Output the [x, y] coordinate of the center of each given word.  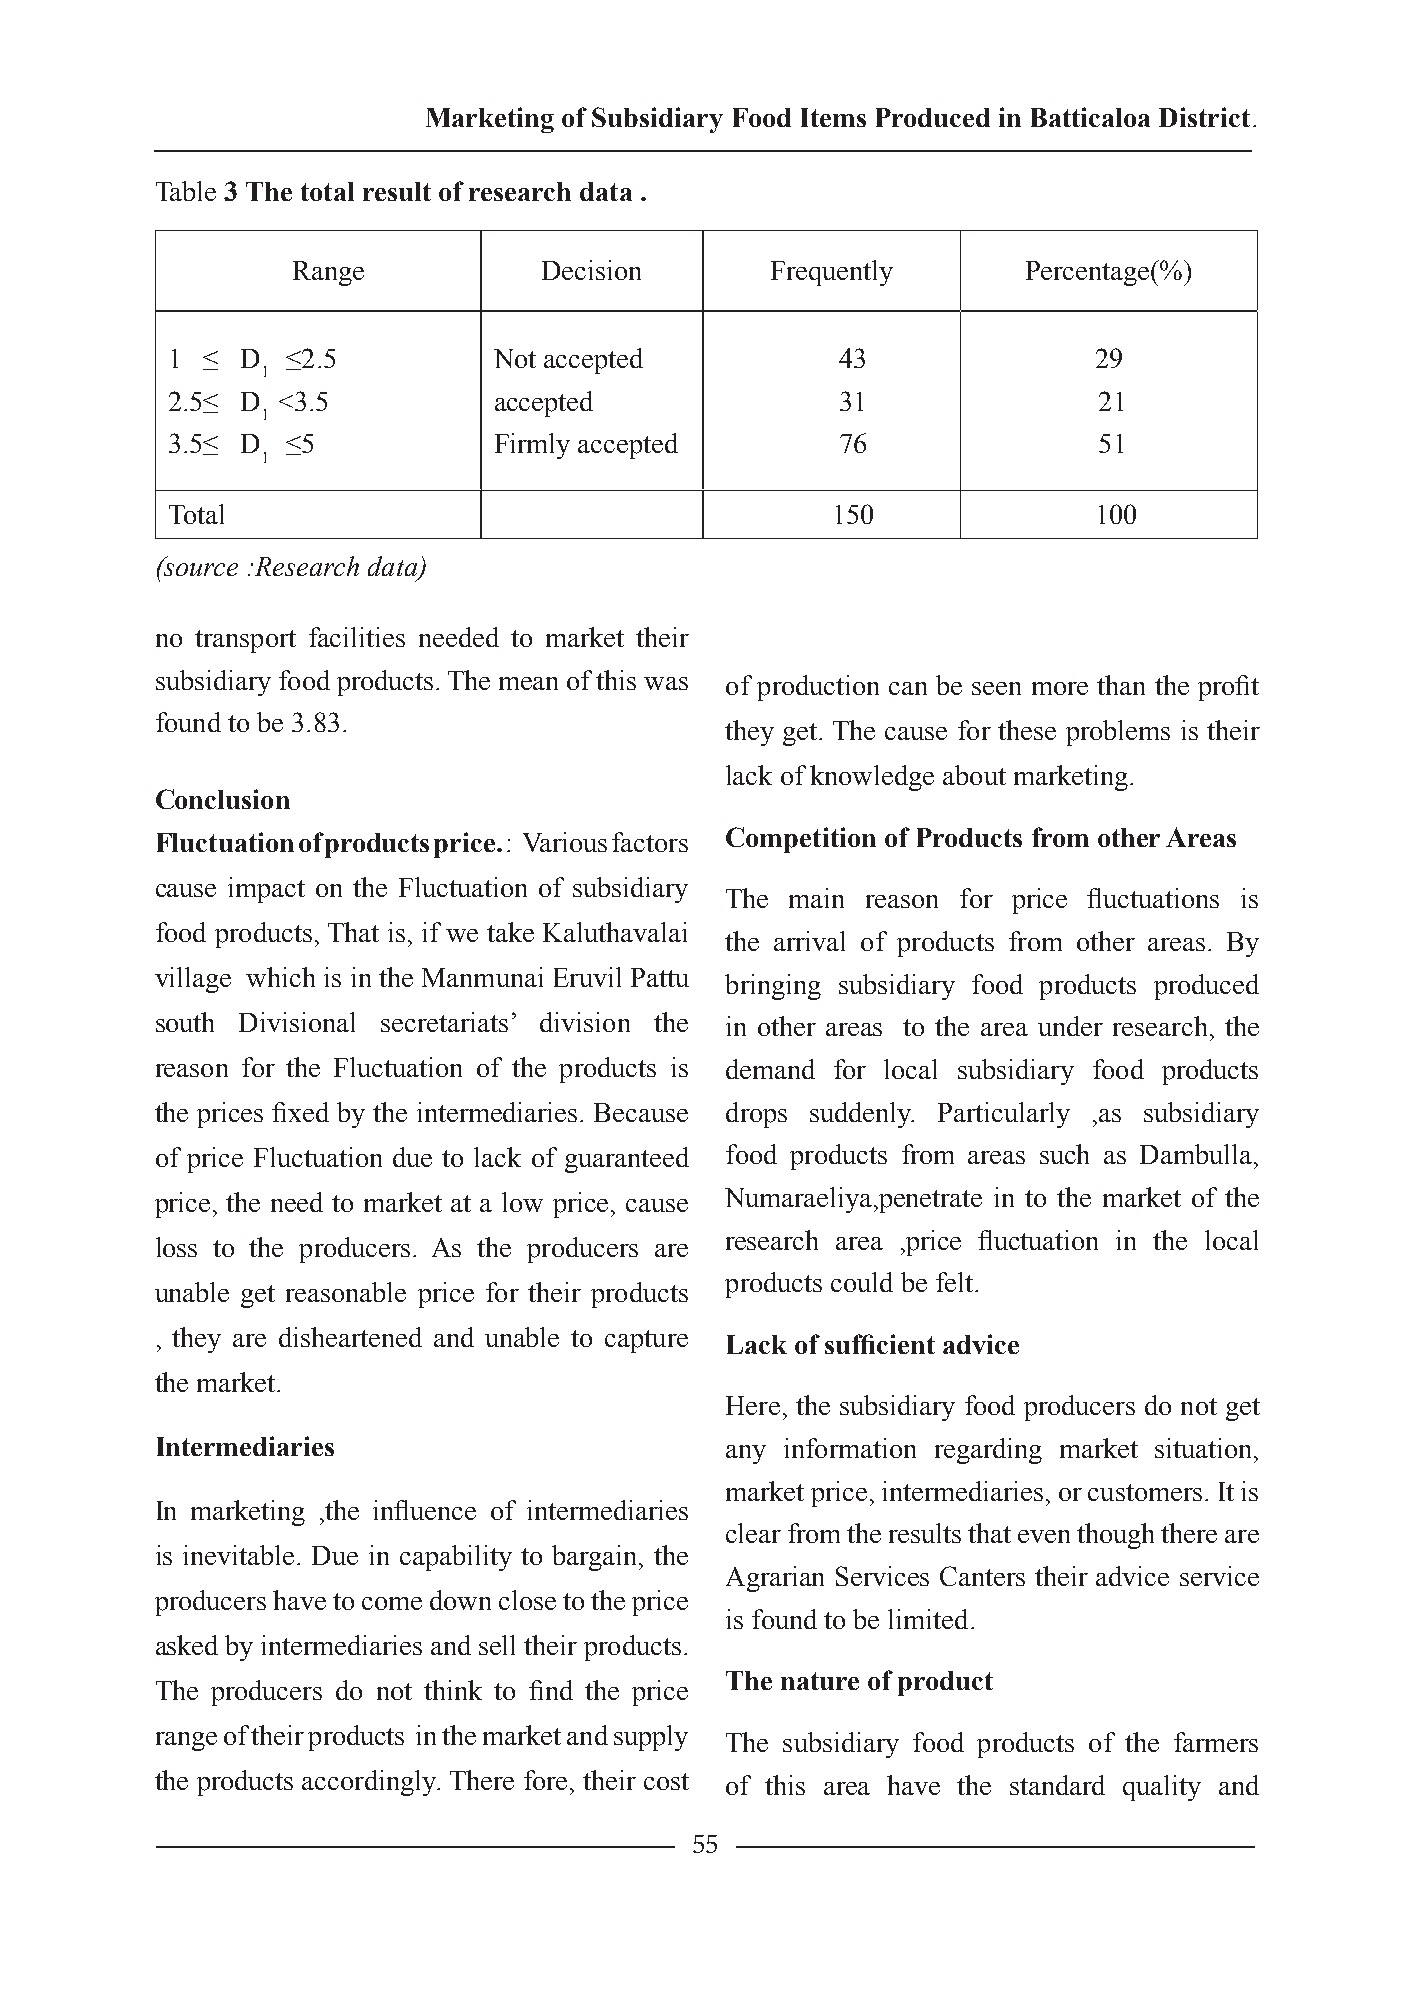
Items [833, 117]
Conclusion [223, 799]
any [746, 1454]
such [1064, 1154]
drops [756, 1115]
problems [1118, 733]
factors [650, 842]
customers [1145, 1492]
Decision [591, 270]
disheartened [350, 1337]
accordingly [370, 1783]
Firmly [532, 446]
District [1204, 117]
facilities [357, 637]
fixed [300, 1112]
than [1121, 685]
